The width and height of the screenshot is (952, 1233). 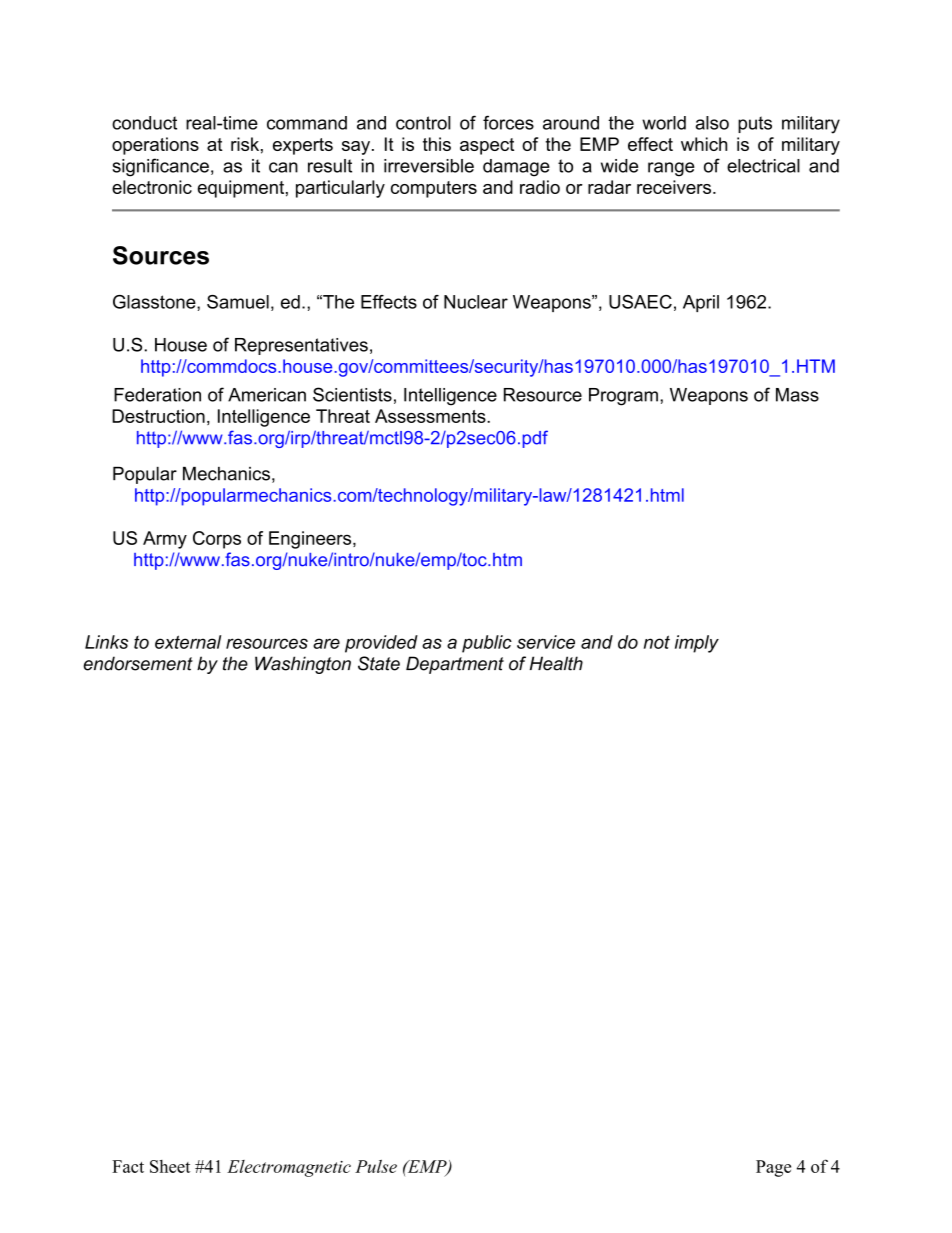 What do you see at coordinates (437, 144) in the screenshot?
I see `this` at bounding box center [437, 144].
